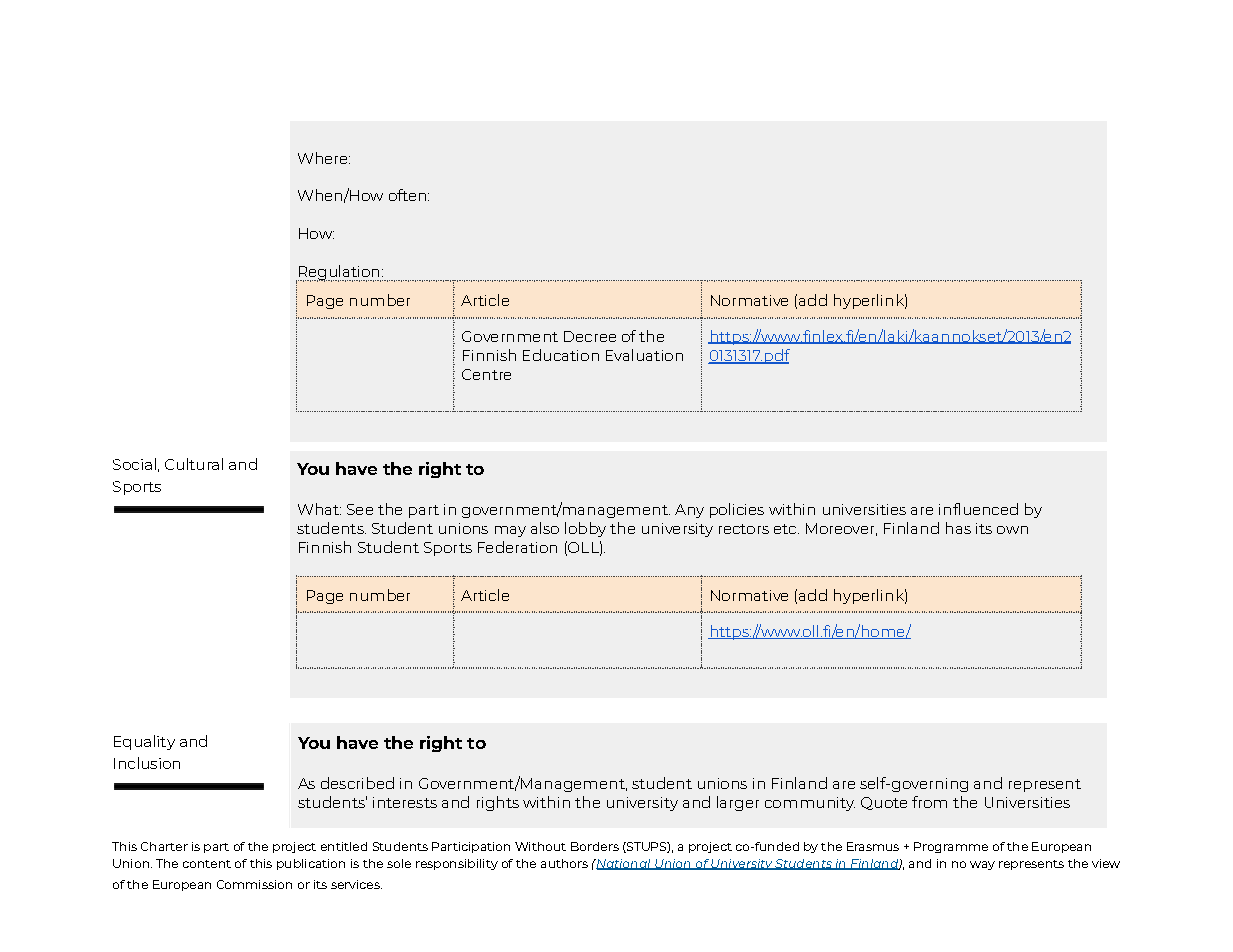 The image size is (1233, 952). What do you see at coordinates (207, 864) in the screenshot?
I see `content` at bounding box center [207, 864].
